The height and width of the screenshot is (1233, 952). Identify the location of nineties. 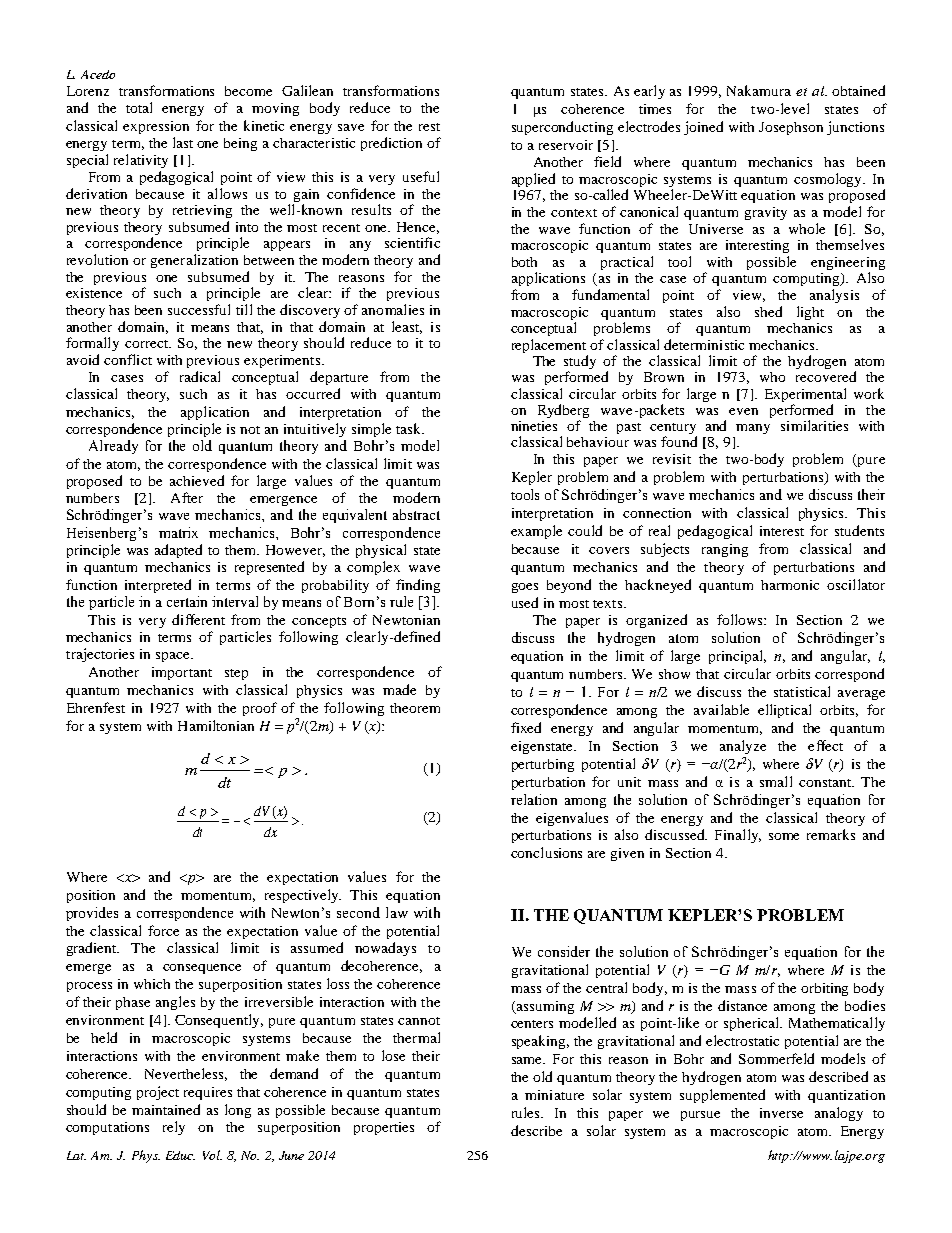
(534, 426).
